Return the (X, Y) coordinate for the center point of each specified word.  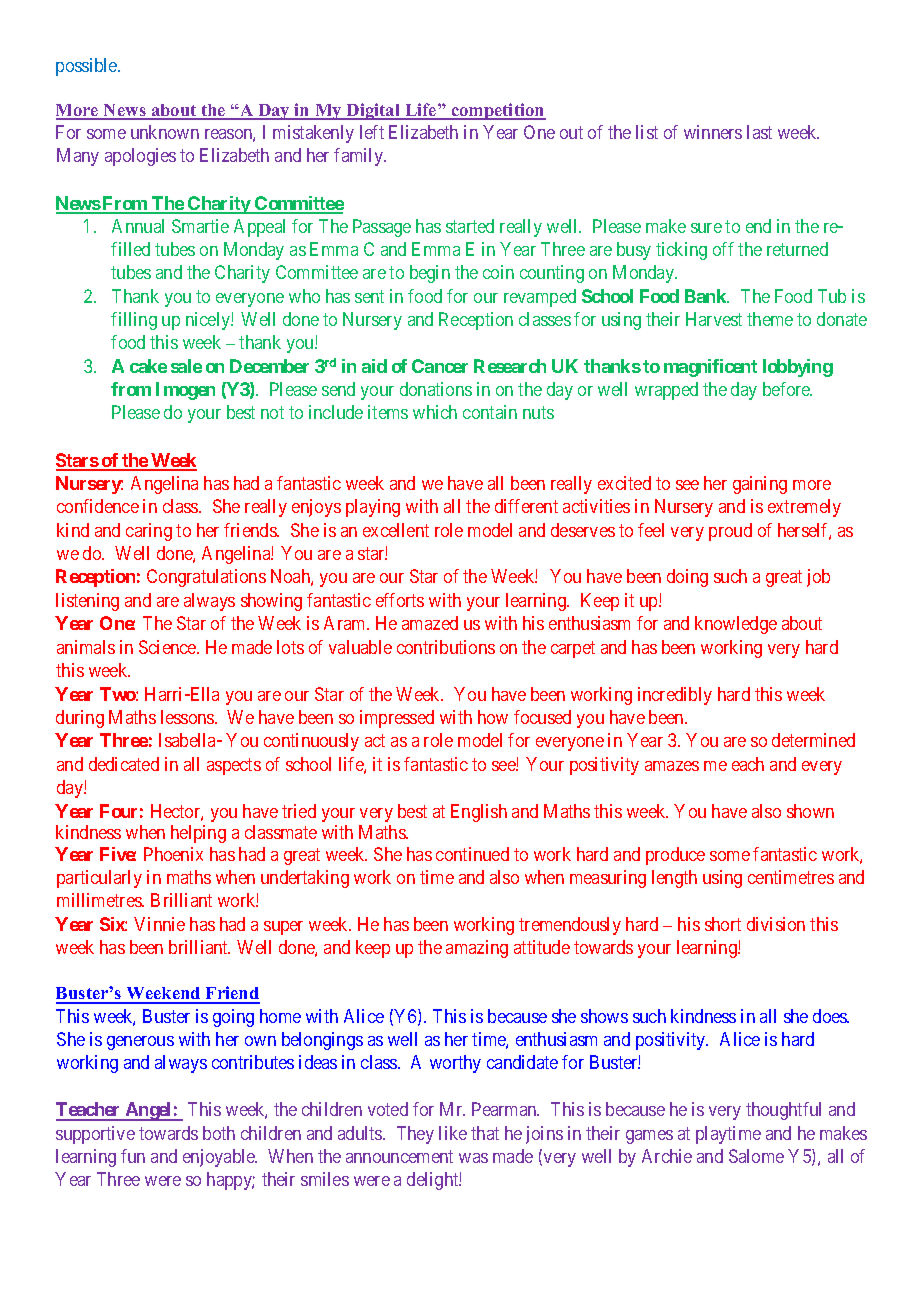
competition (497, 111)
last (759, 132)
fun (133, 1156)
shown (810, 811)
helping (198, 834)
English (479, 813)
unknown (165, 132)
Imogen (185, 391)
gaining (760, 485)
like (453, 1133)
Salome (756, 1156)
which (435, 412)
